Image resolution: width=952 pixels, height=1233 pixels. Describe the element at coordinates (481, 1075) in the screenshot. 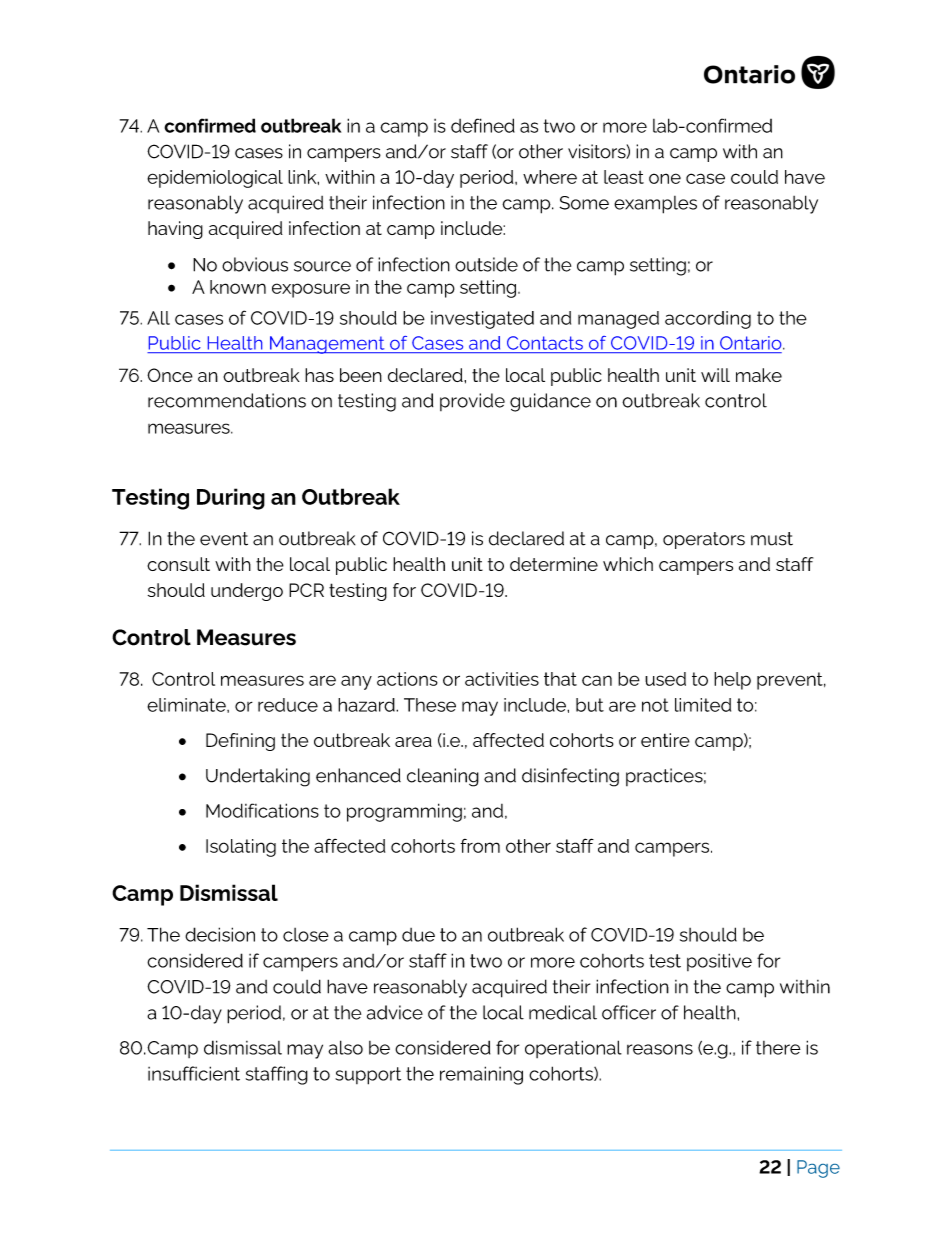

I see `remaining` at that location.
